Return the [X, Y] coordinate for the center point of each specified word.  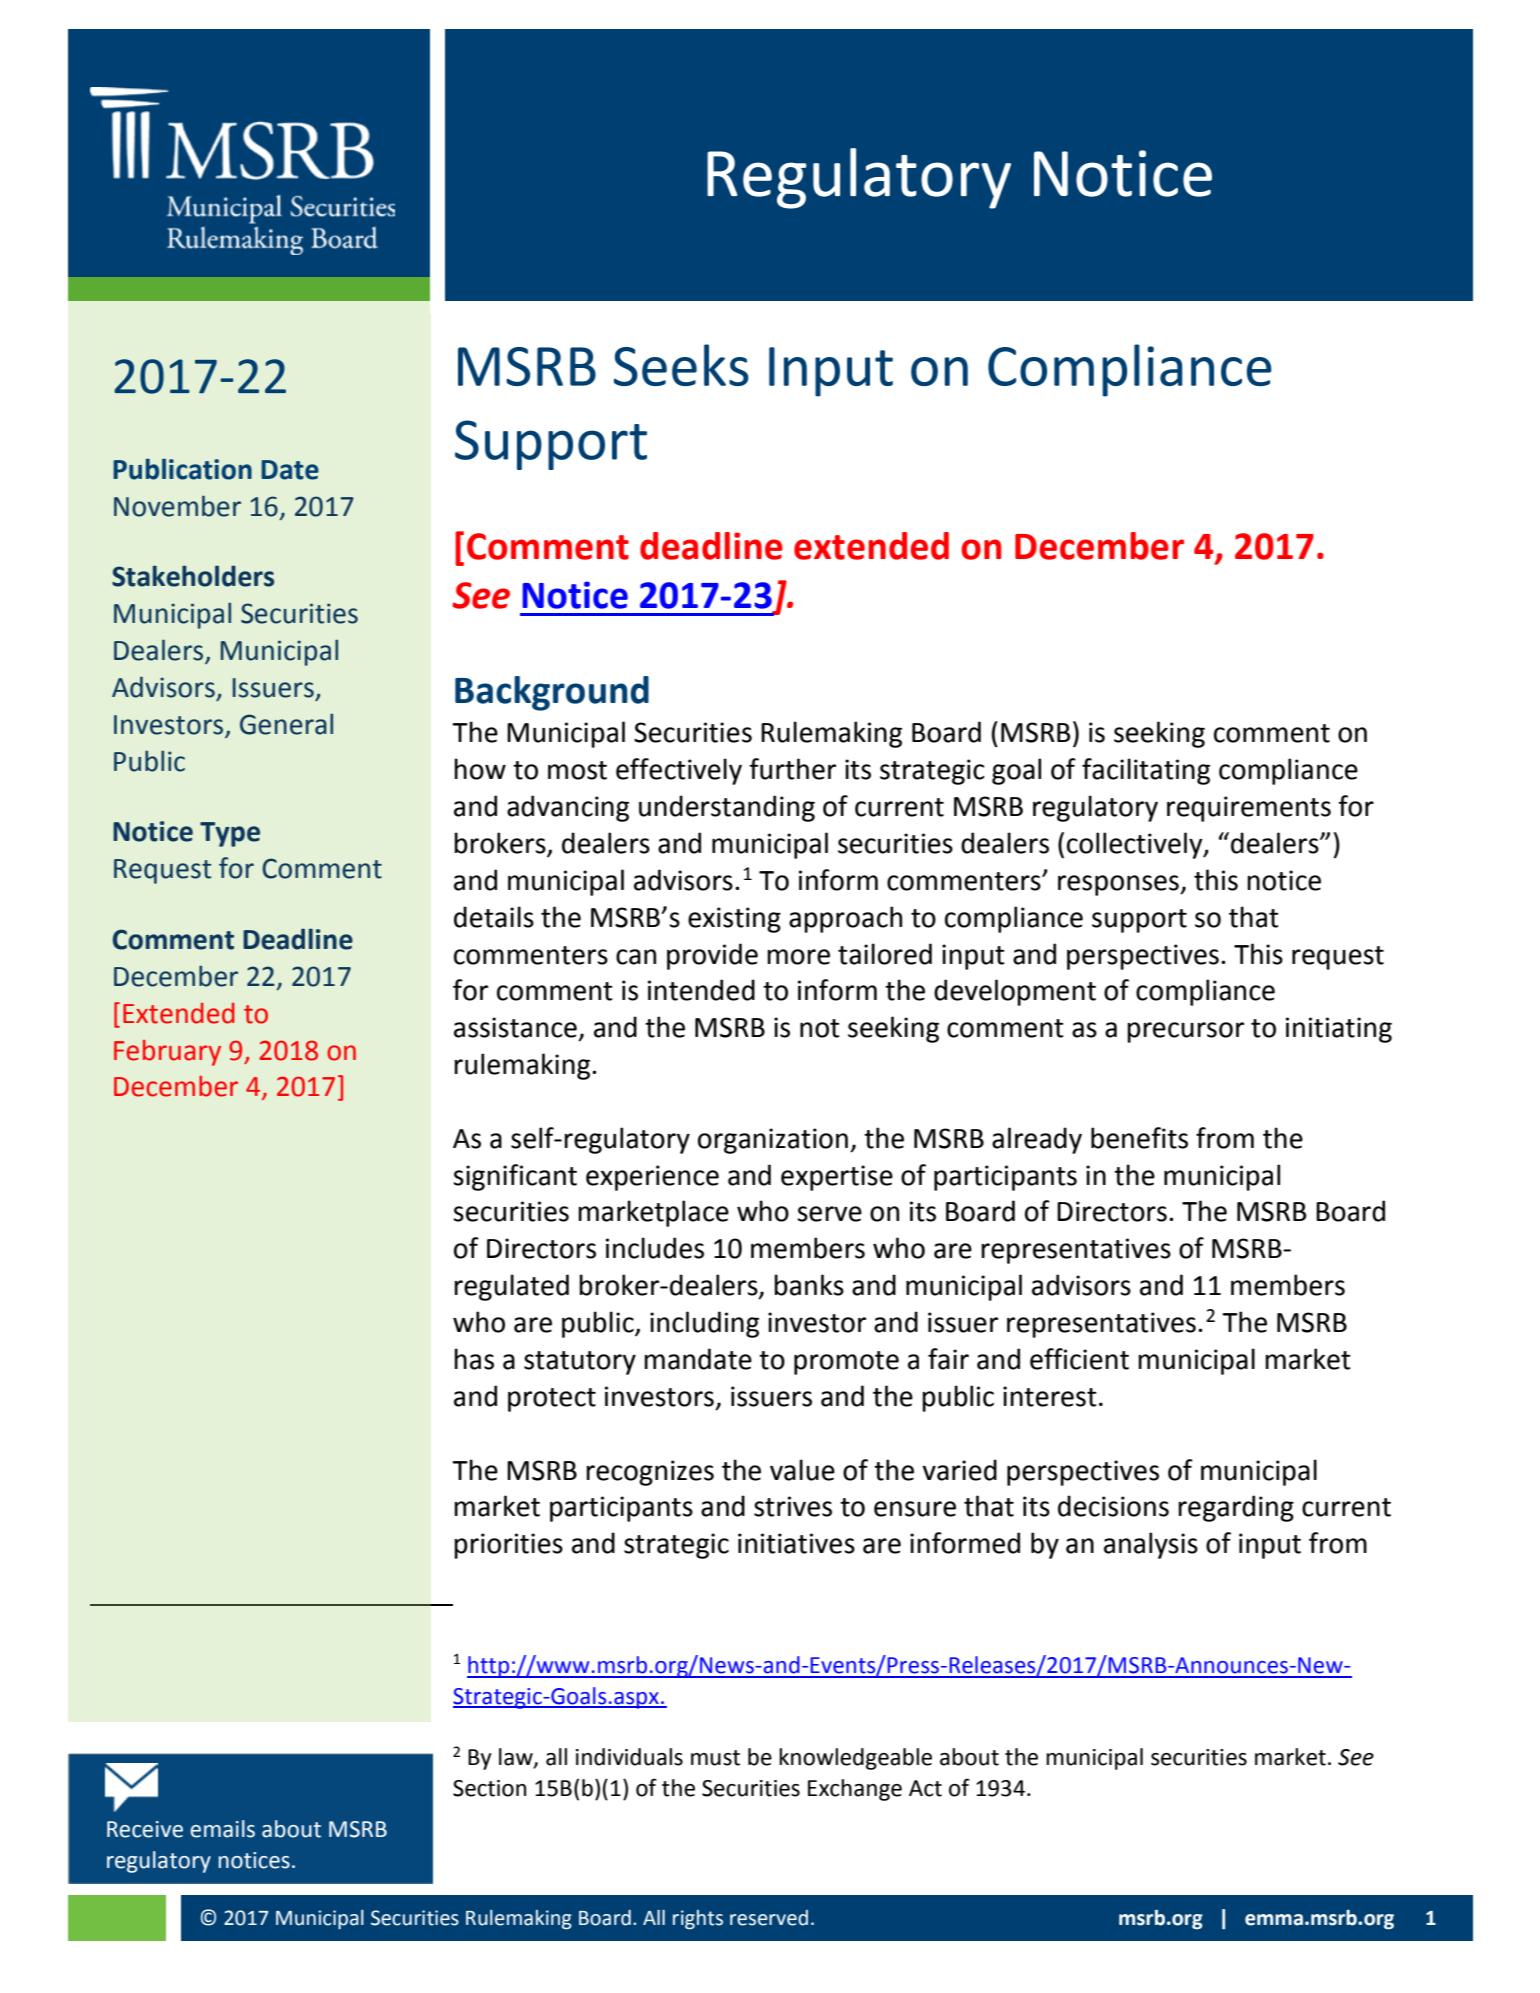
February [167, 1053]
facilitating [1146, 771]
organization [773, 1141]
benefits [1139, 1138]
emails [222, 1829]
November [177, 506]
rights [698, 1920]
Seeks [681, 365]
